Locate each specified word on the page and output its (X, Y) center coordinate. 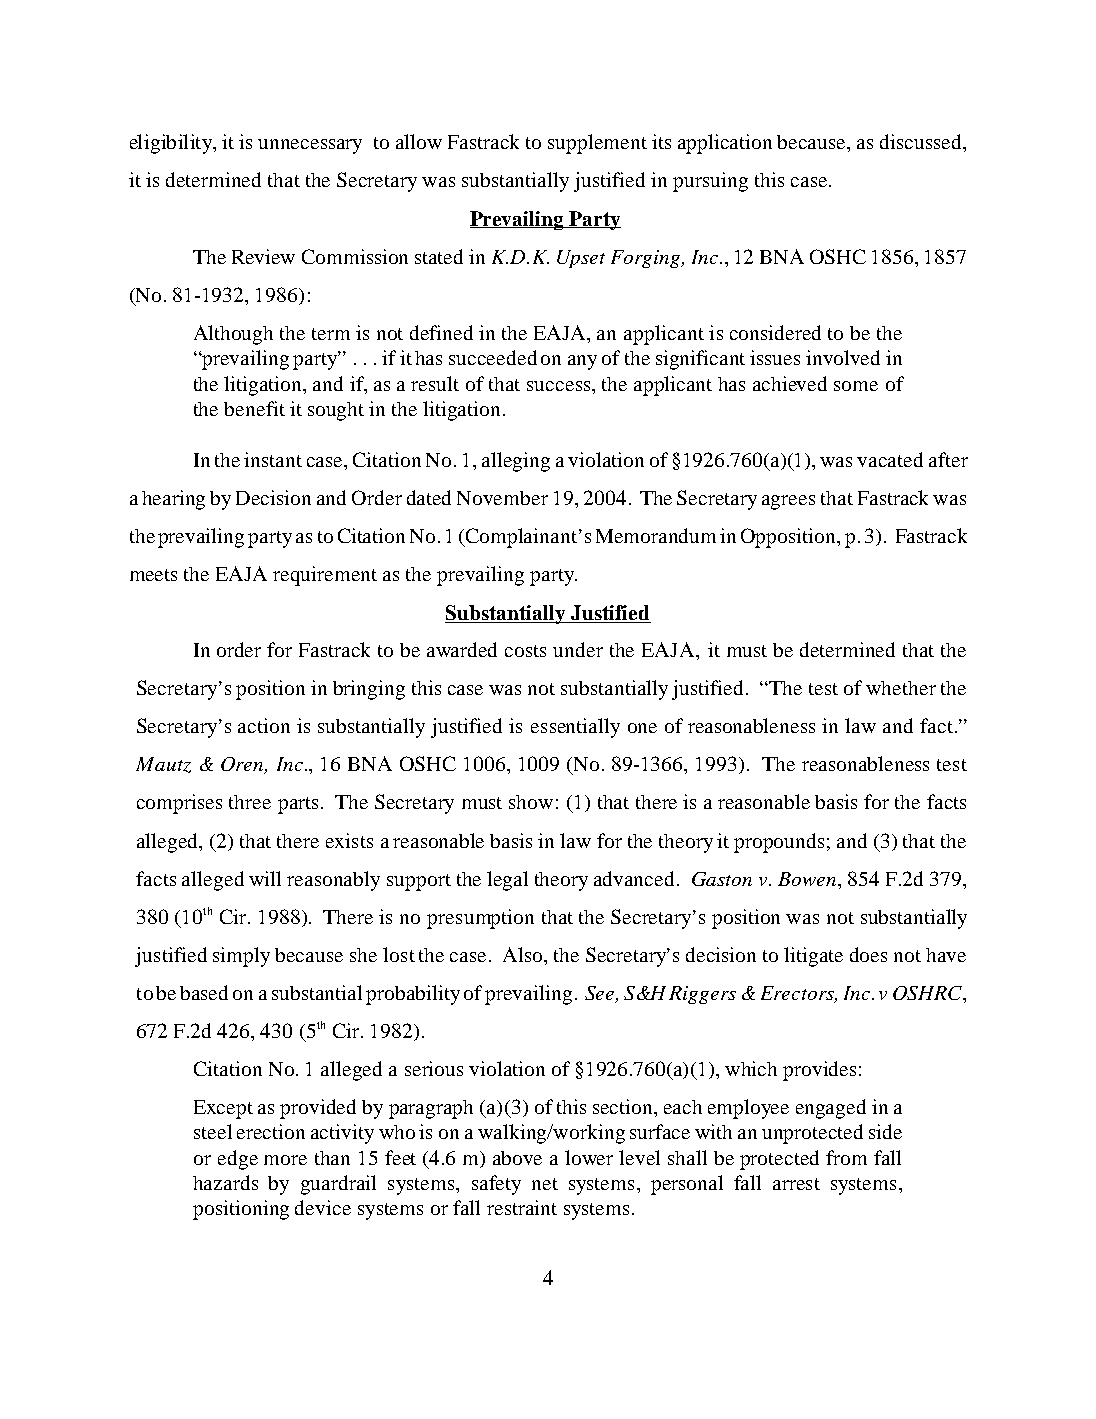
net (545, 1184)
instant (273, 459)
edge (238, 1160)
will (265, 878)
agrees (788, 502)
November (502, 498)
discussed (922, 143)
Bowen (808, 879)
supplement (597, 144)
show (531, 802)
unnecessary (310, 146)
